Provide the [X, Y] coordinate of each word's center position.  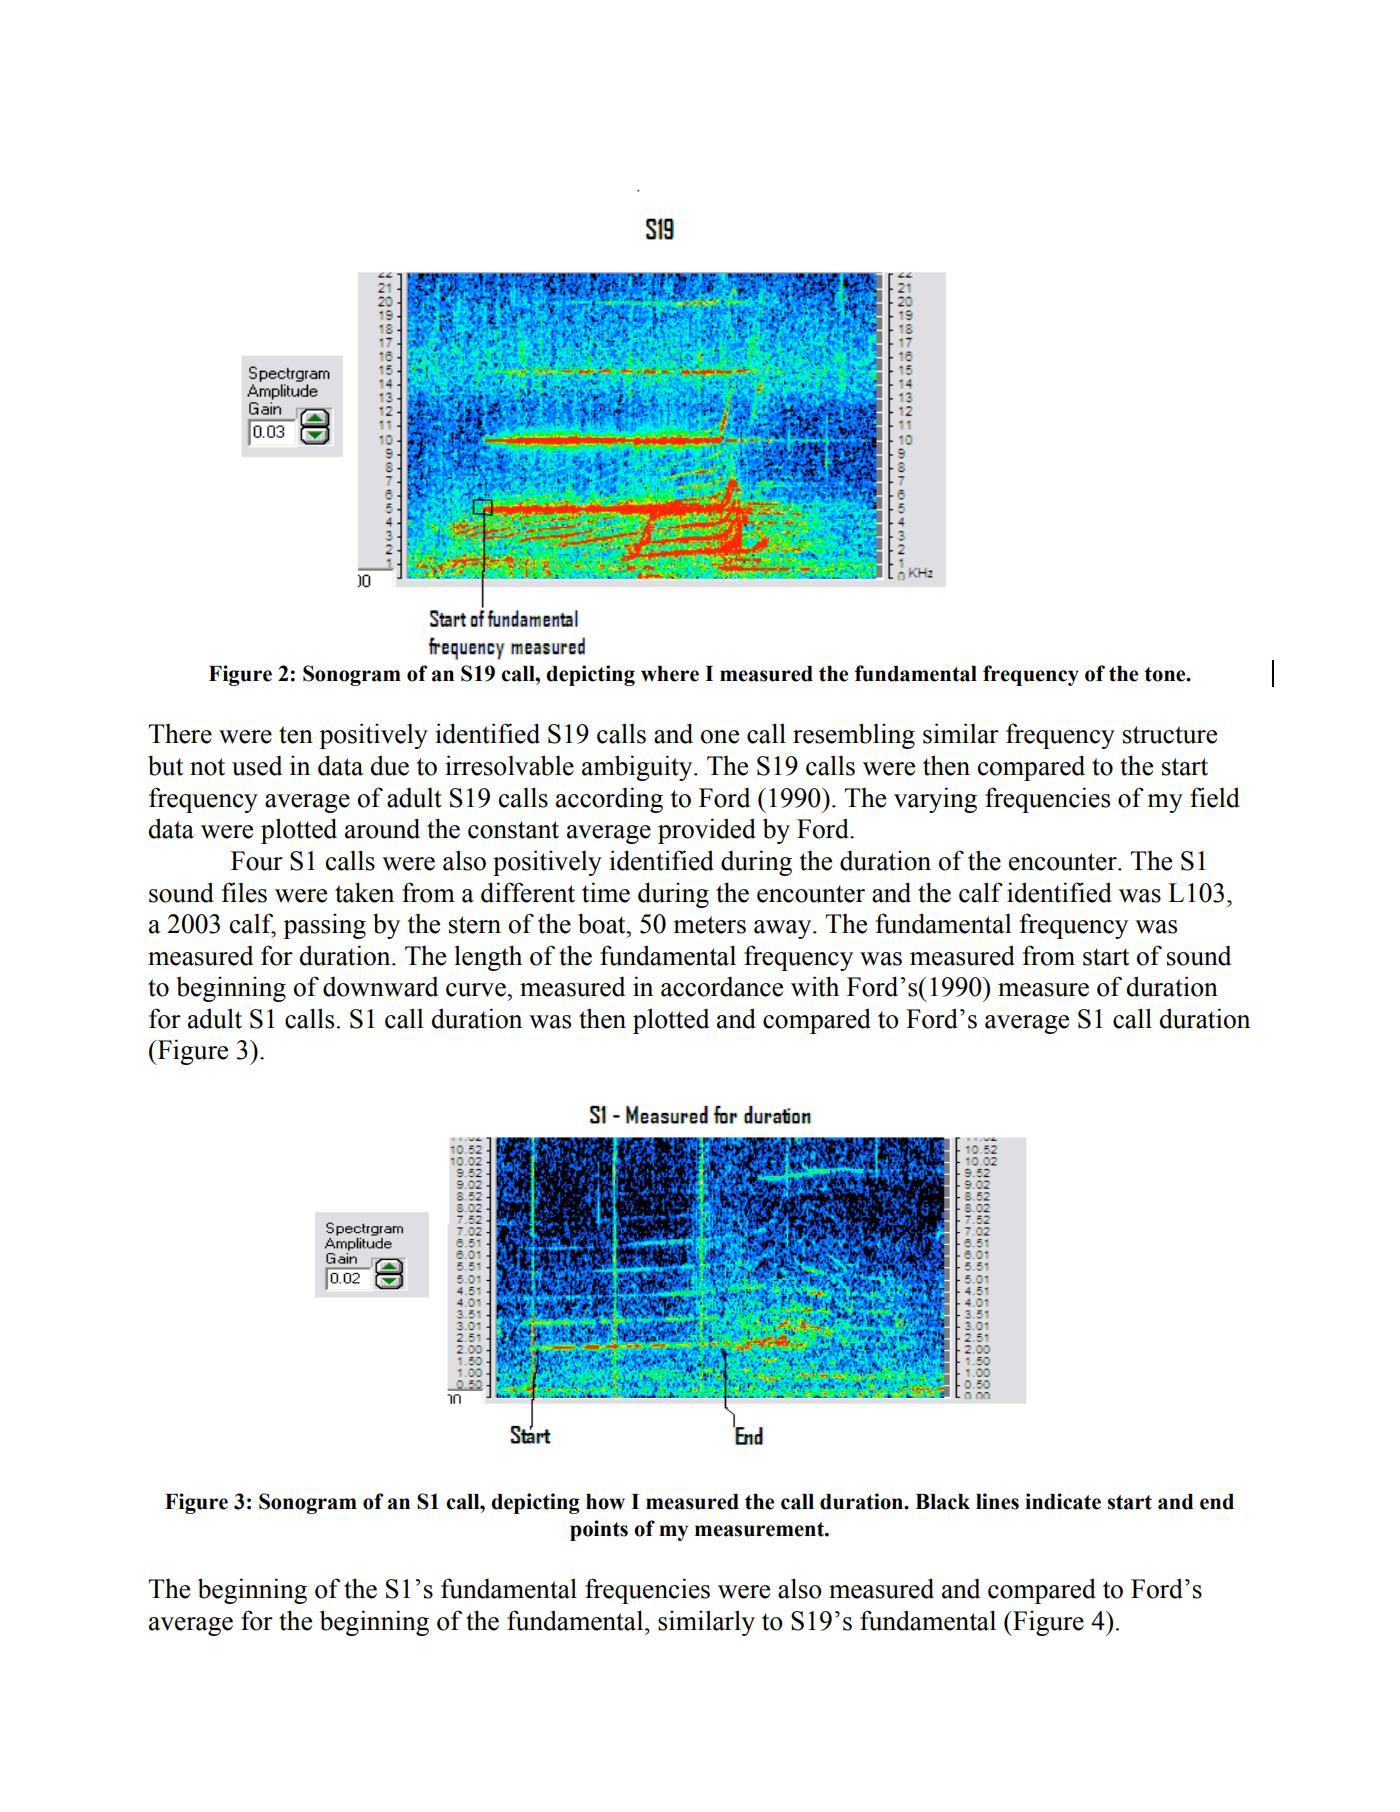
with [815, 986]
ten [296, 735]
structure [1170, 735]
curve [477, 990]
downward [380, 986]
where [670, 674]
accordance [722, 986]
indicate [1063, 1501]
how [605, 1502]
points [599, 1530]
